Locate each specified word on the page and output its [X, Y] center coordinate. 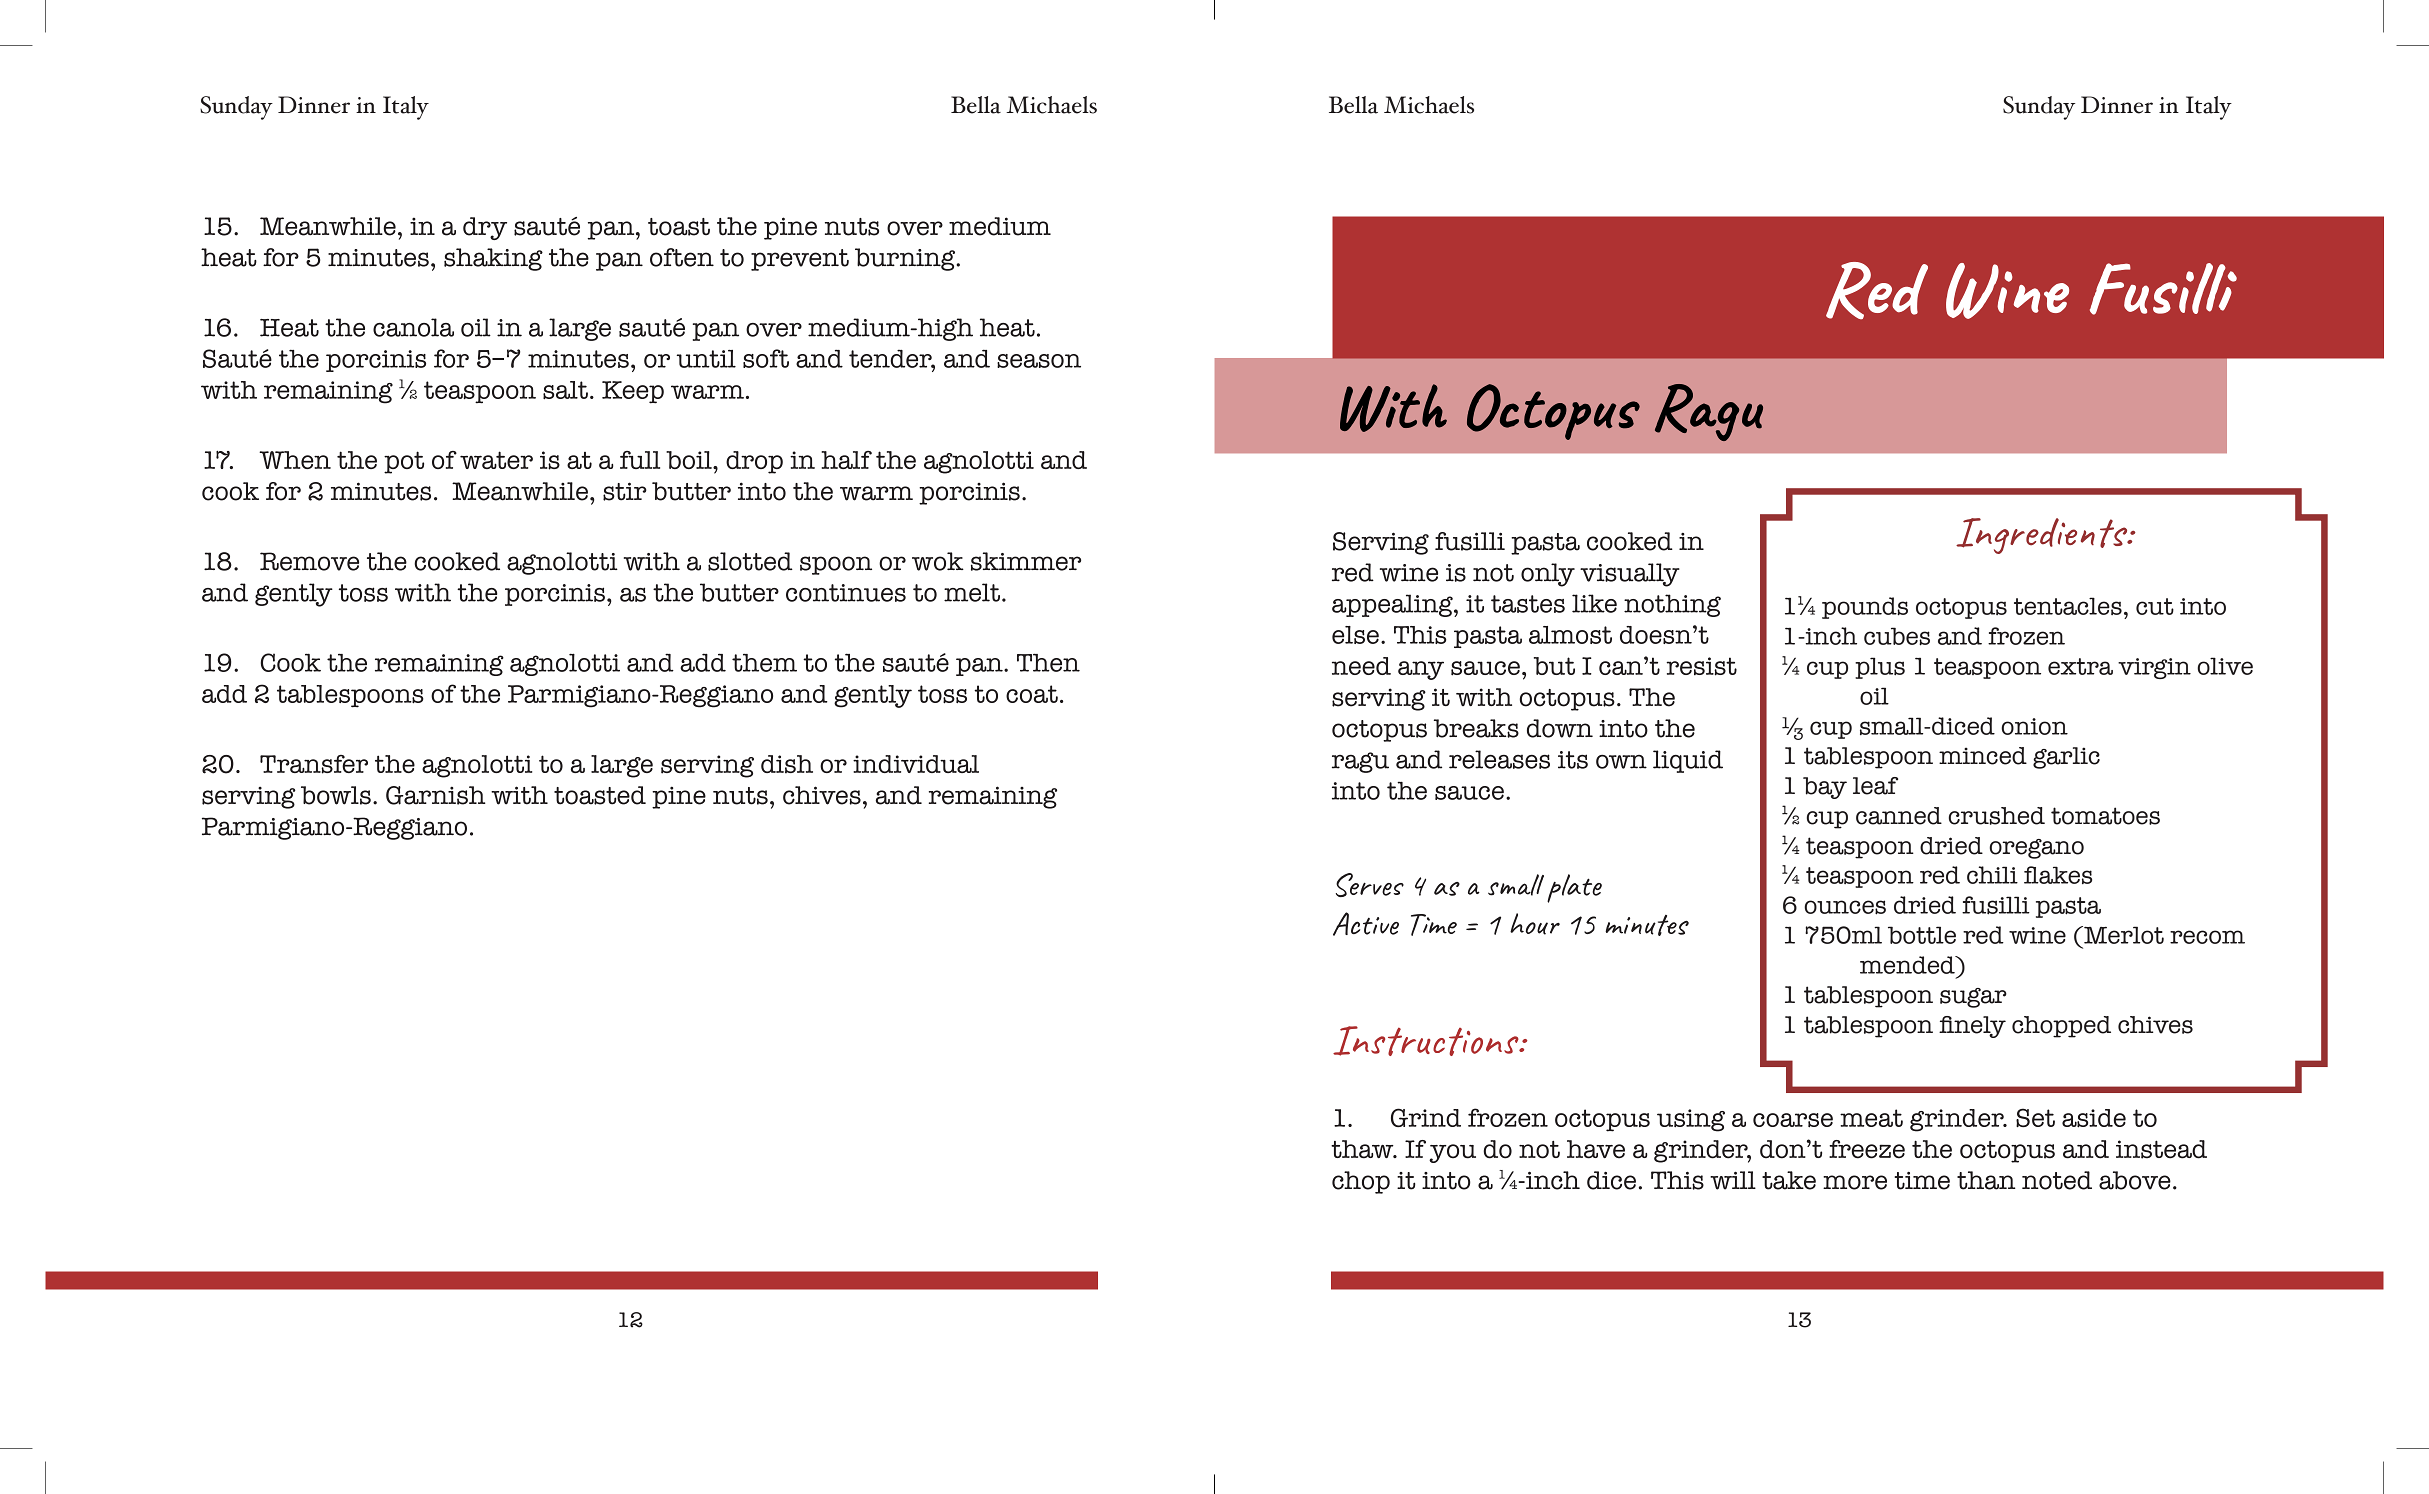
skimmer [1026, 561]
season [1039, 361]
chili [1992, 875]
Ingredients [2043, 536]
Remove [309, 561]
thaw [1363, 1149]
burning [906, 259]
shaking [493, 259]
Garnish [436, 795]
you [1452, 1153]
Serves [1370, 885]
